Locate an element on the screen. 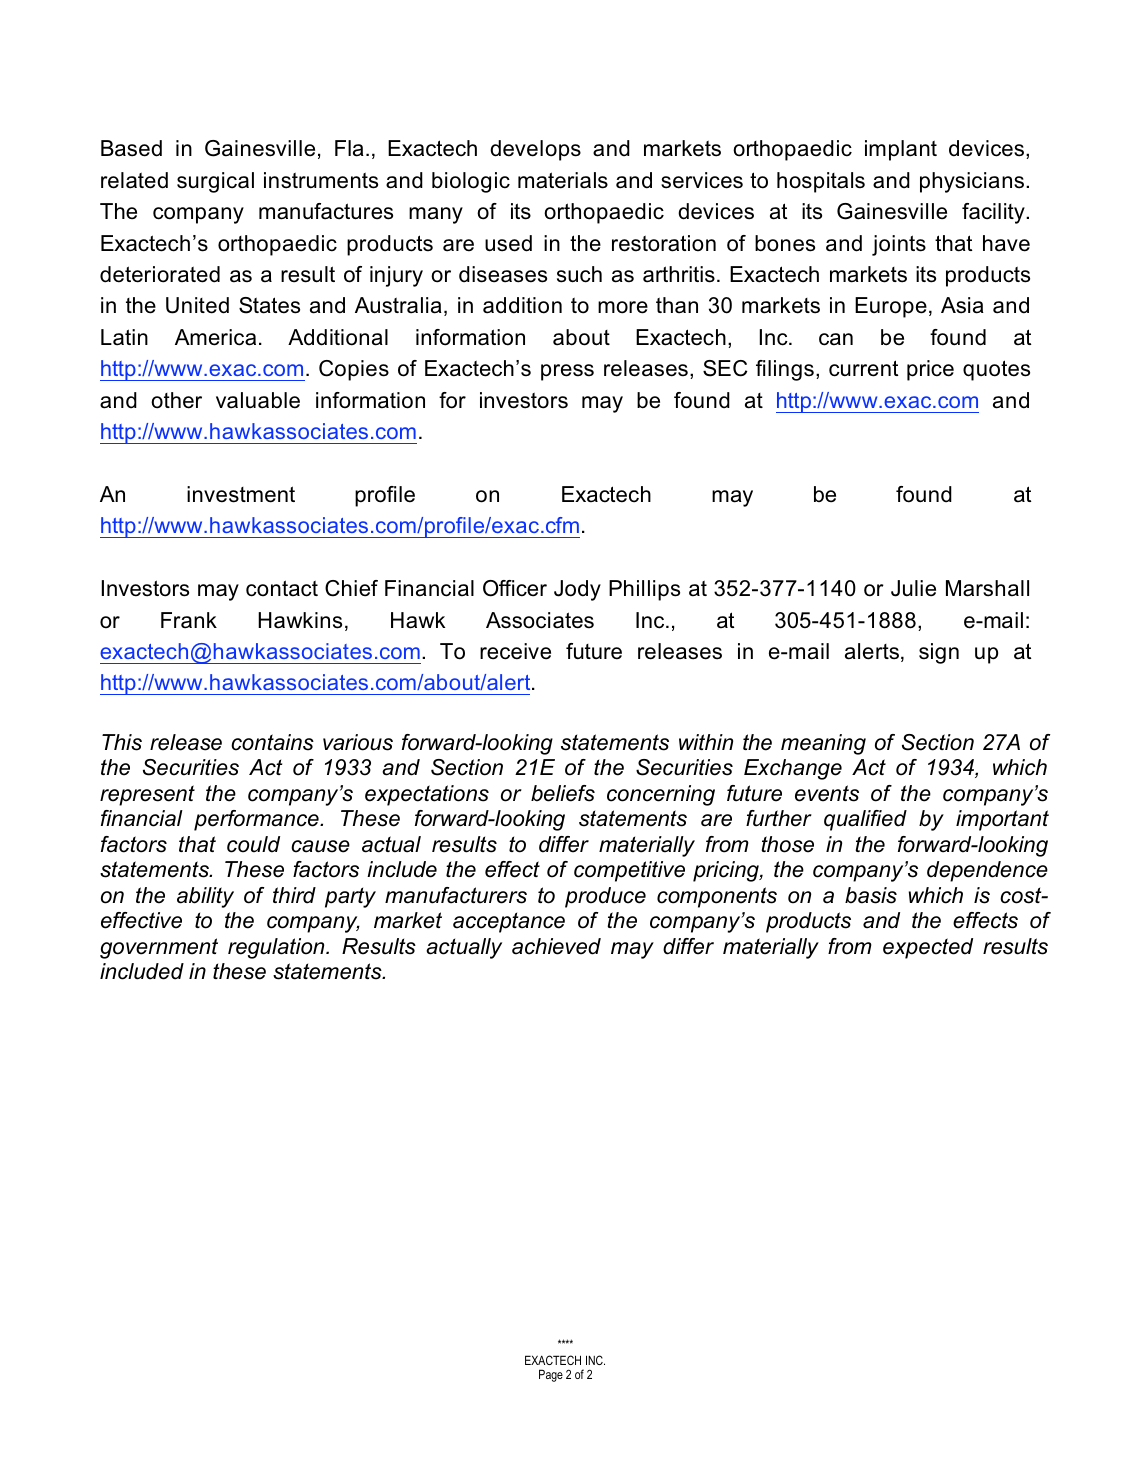  surgical is located at coordinates (215, 182).
